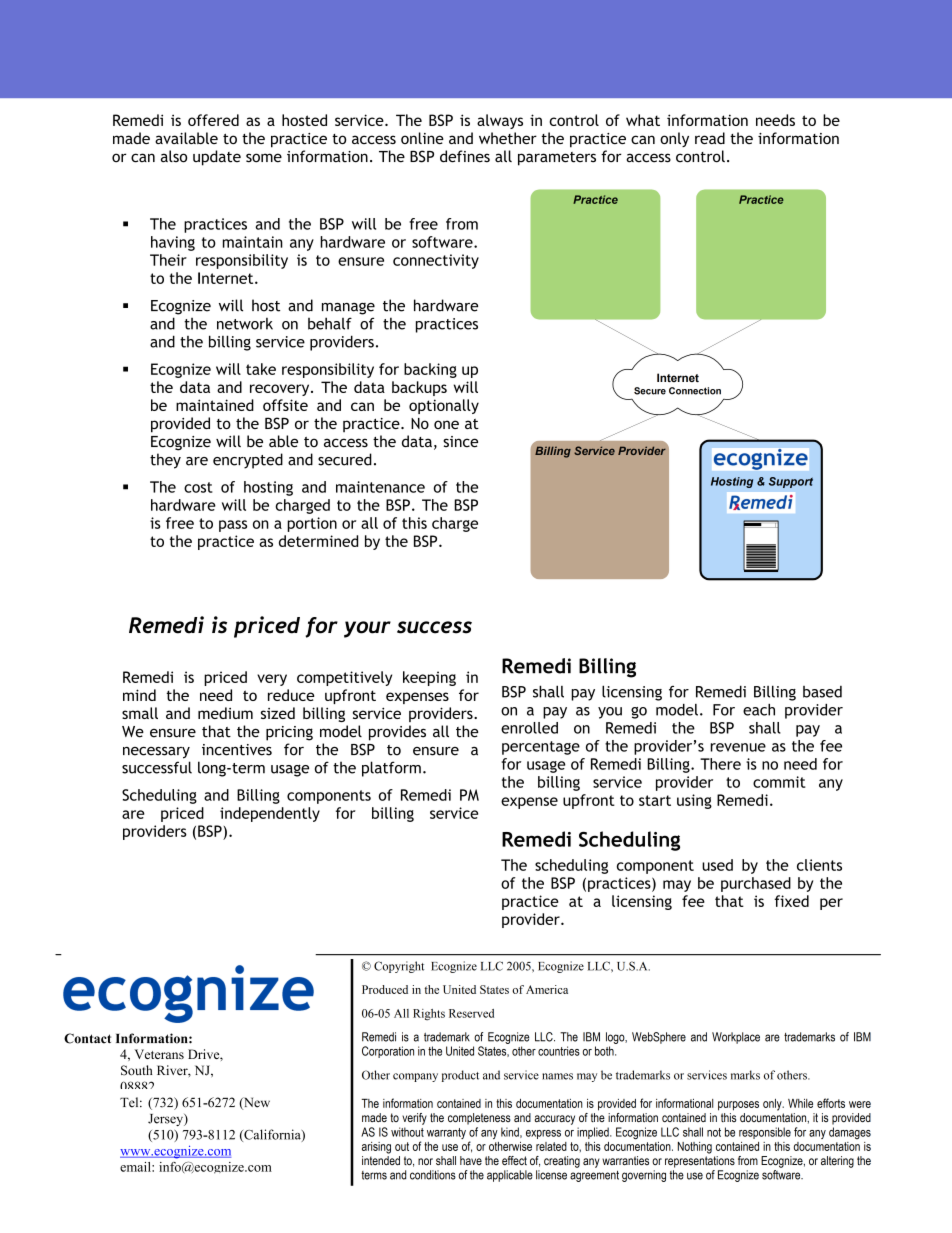  I want to click on South, so click(136, 1070).
